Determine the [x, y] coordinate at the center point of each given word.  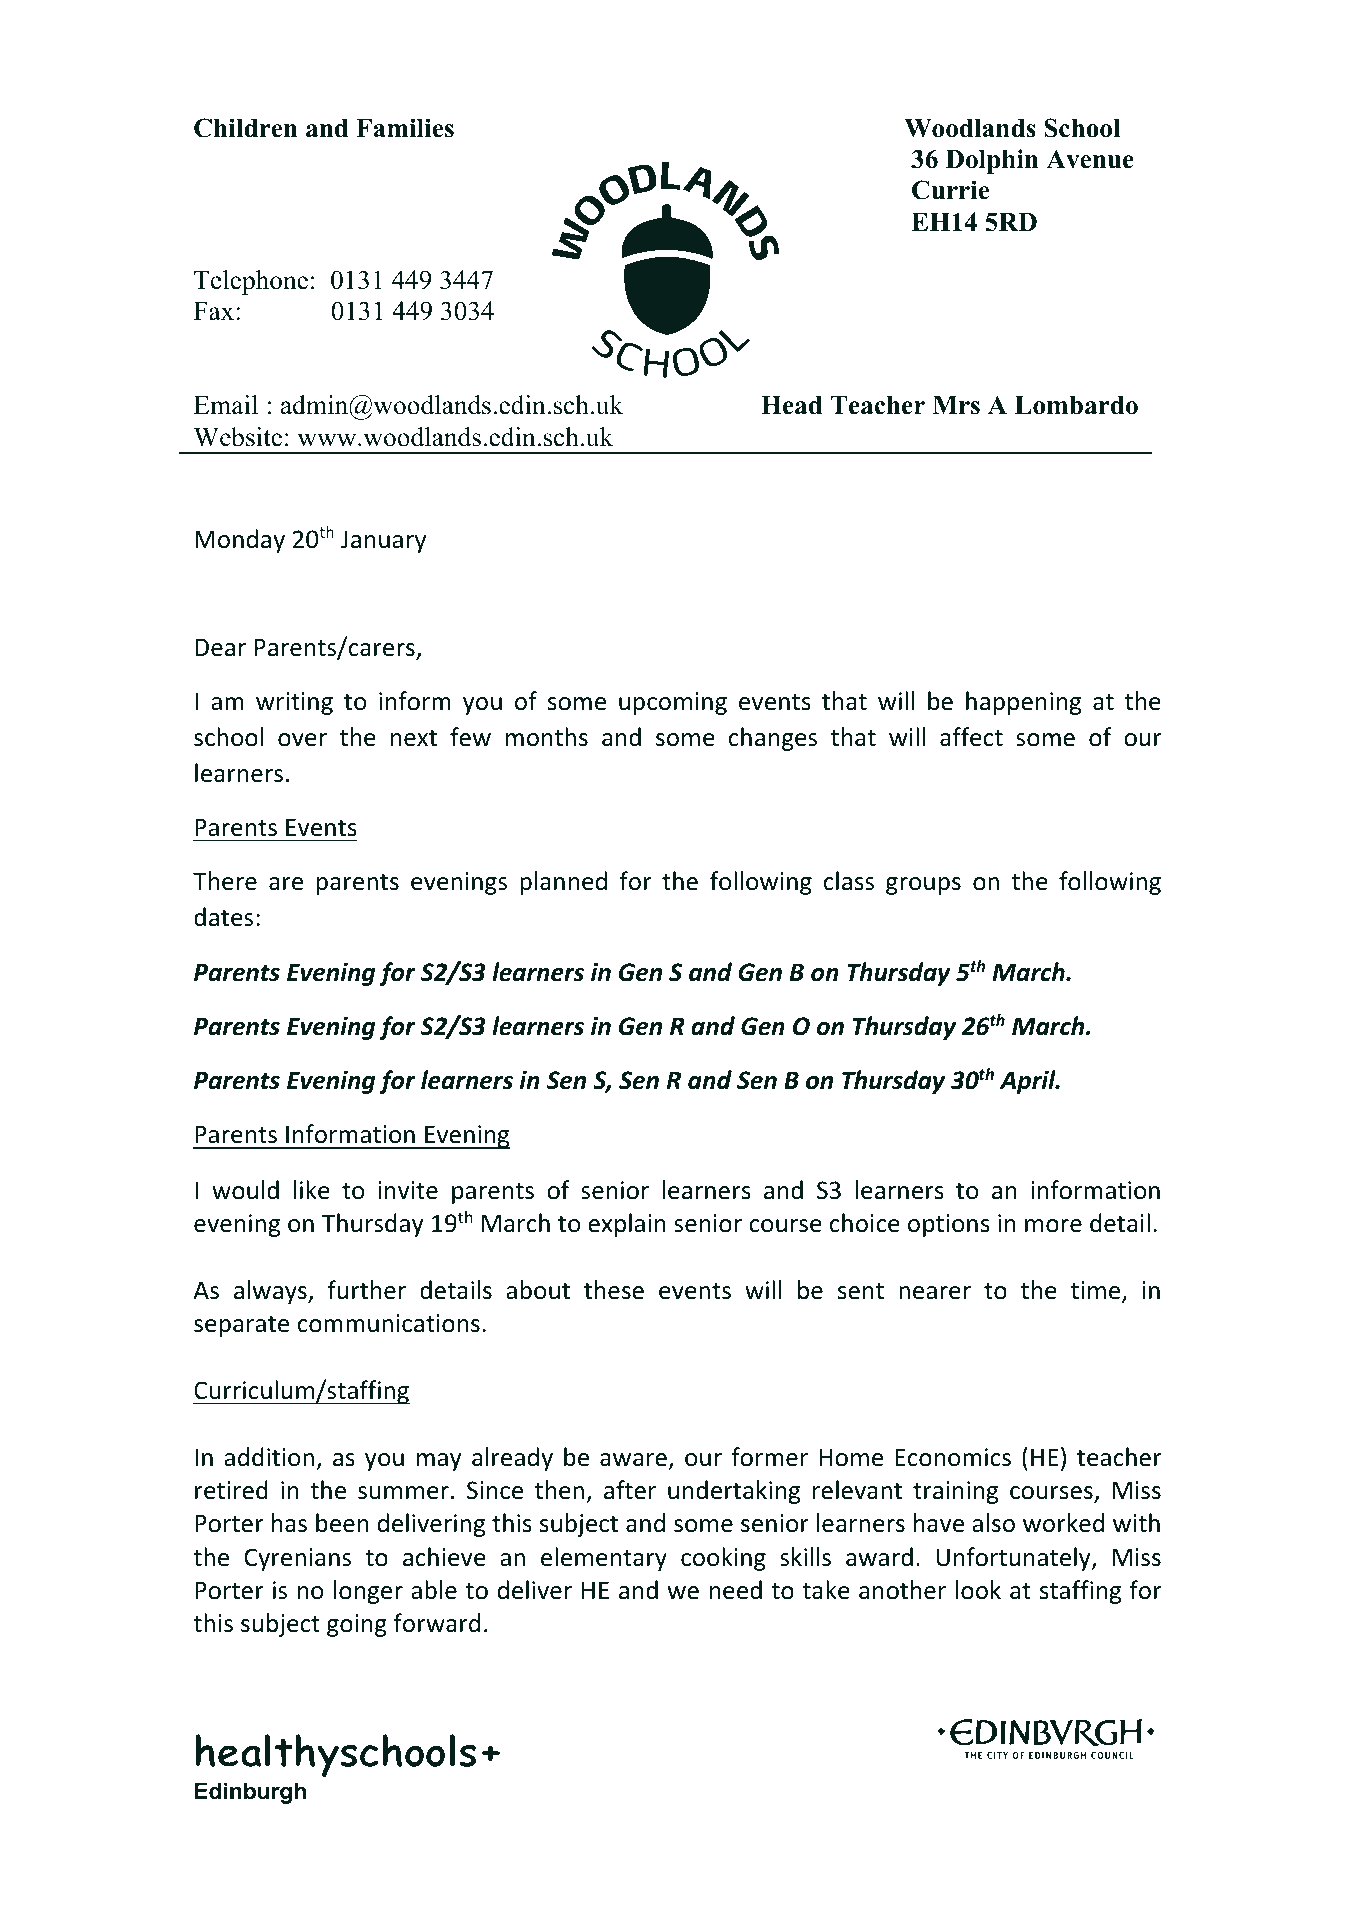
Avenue [1090, 159]
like [312, 1190]
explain [627, 1225]
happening [1023, 703]
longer [368, 1592]
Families [405, 128]
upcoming [673, 703]
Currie [950, 190]
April [1029, 1082]
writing [294, 703]
